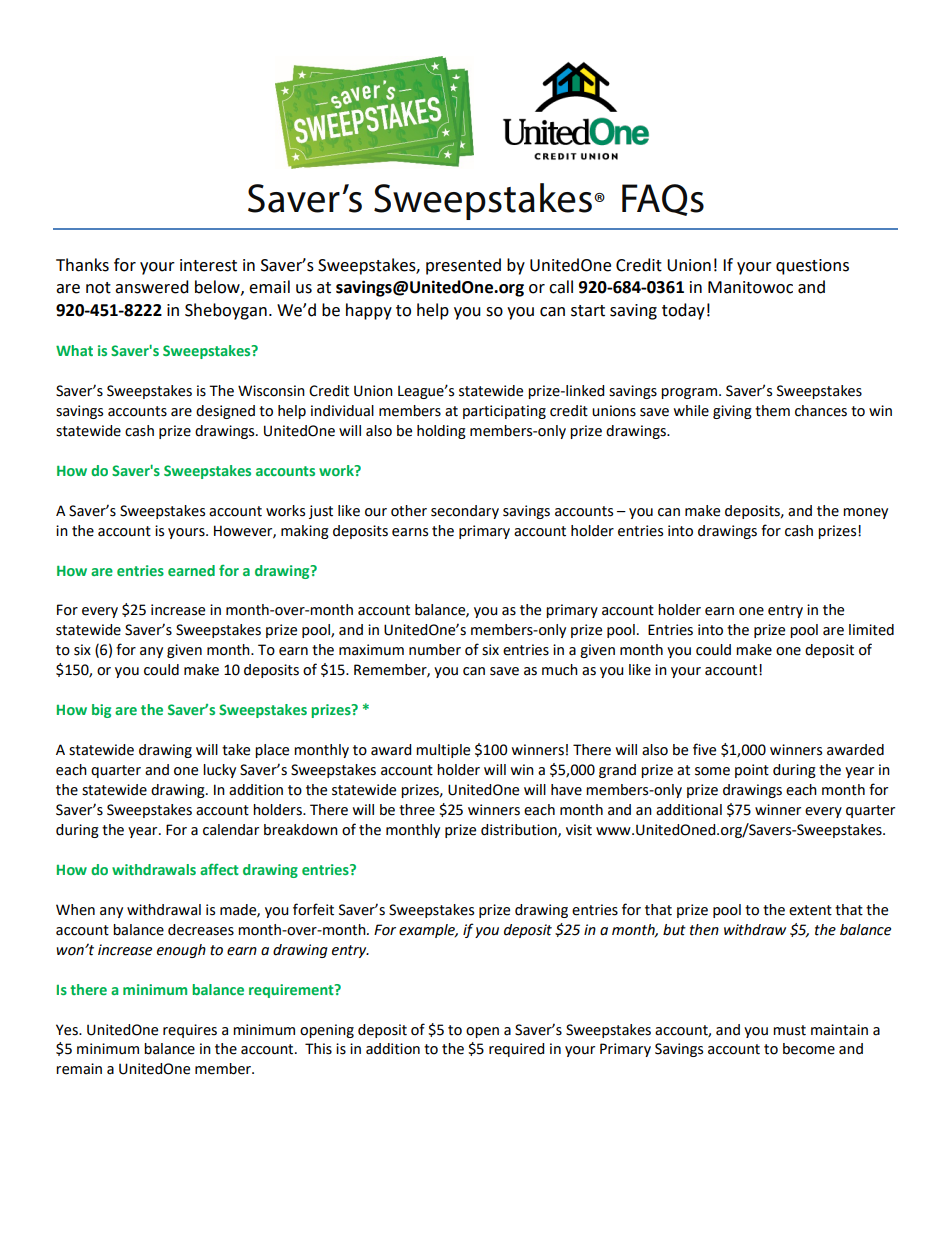 The height and width of the image is (1233, 952). Describe the element at coordinates (463, 266) in the image. I see `presented` at that location.
